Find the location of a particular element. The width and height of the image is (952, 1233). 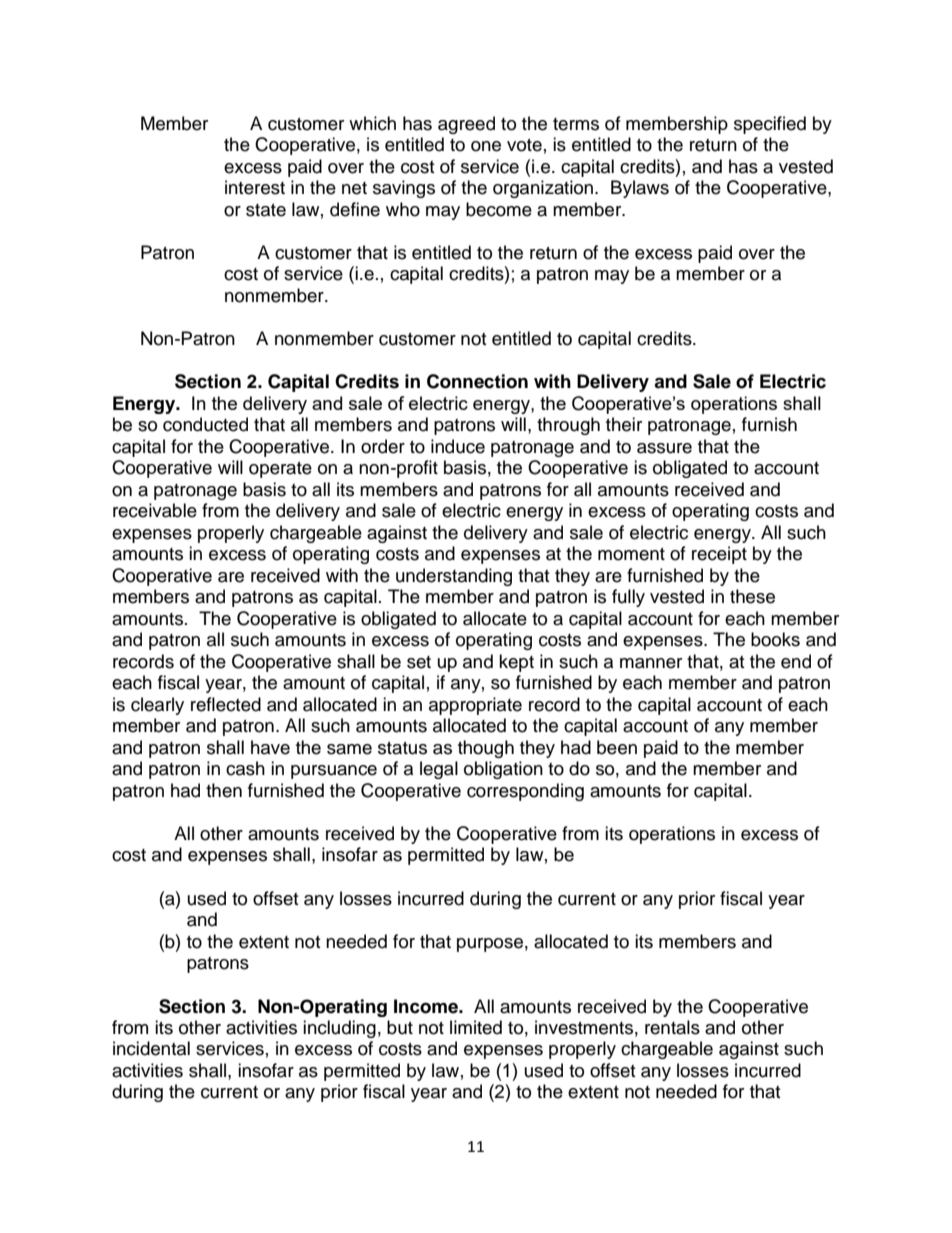

limited is located at coordinates (476, 1027).
